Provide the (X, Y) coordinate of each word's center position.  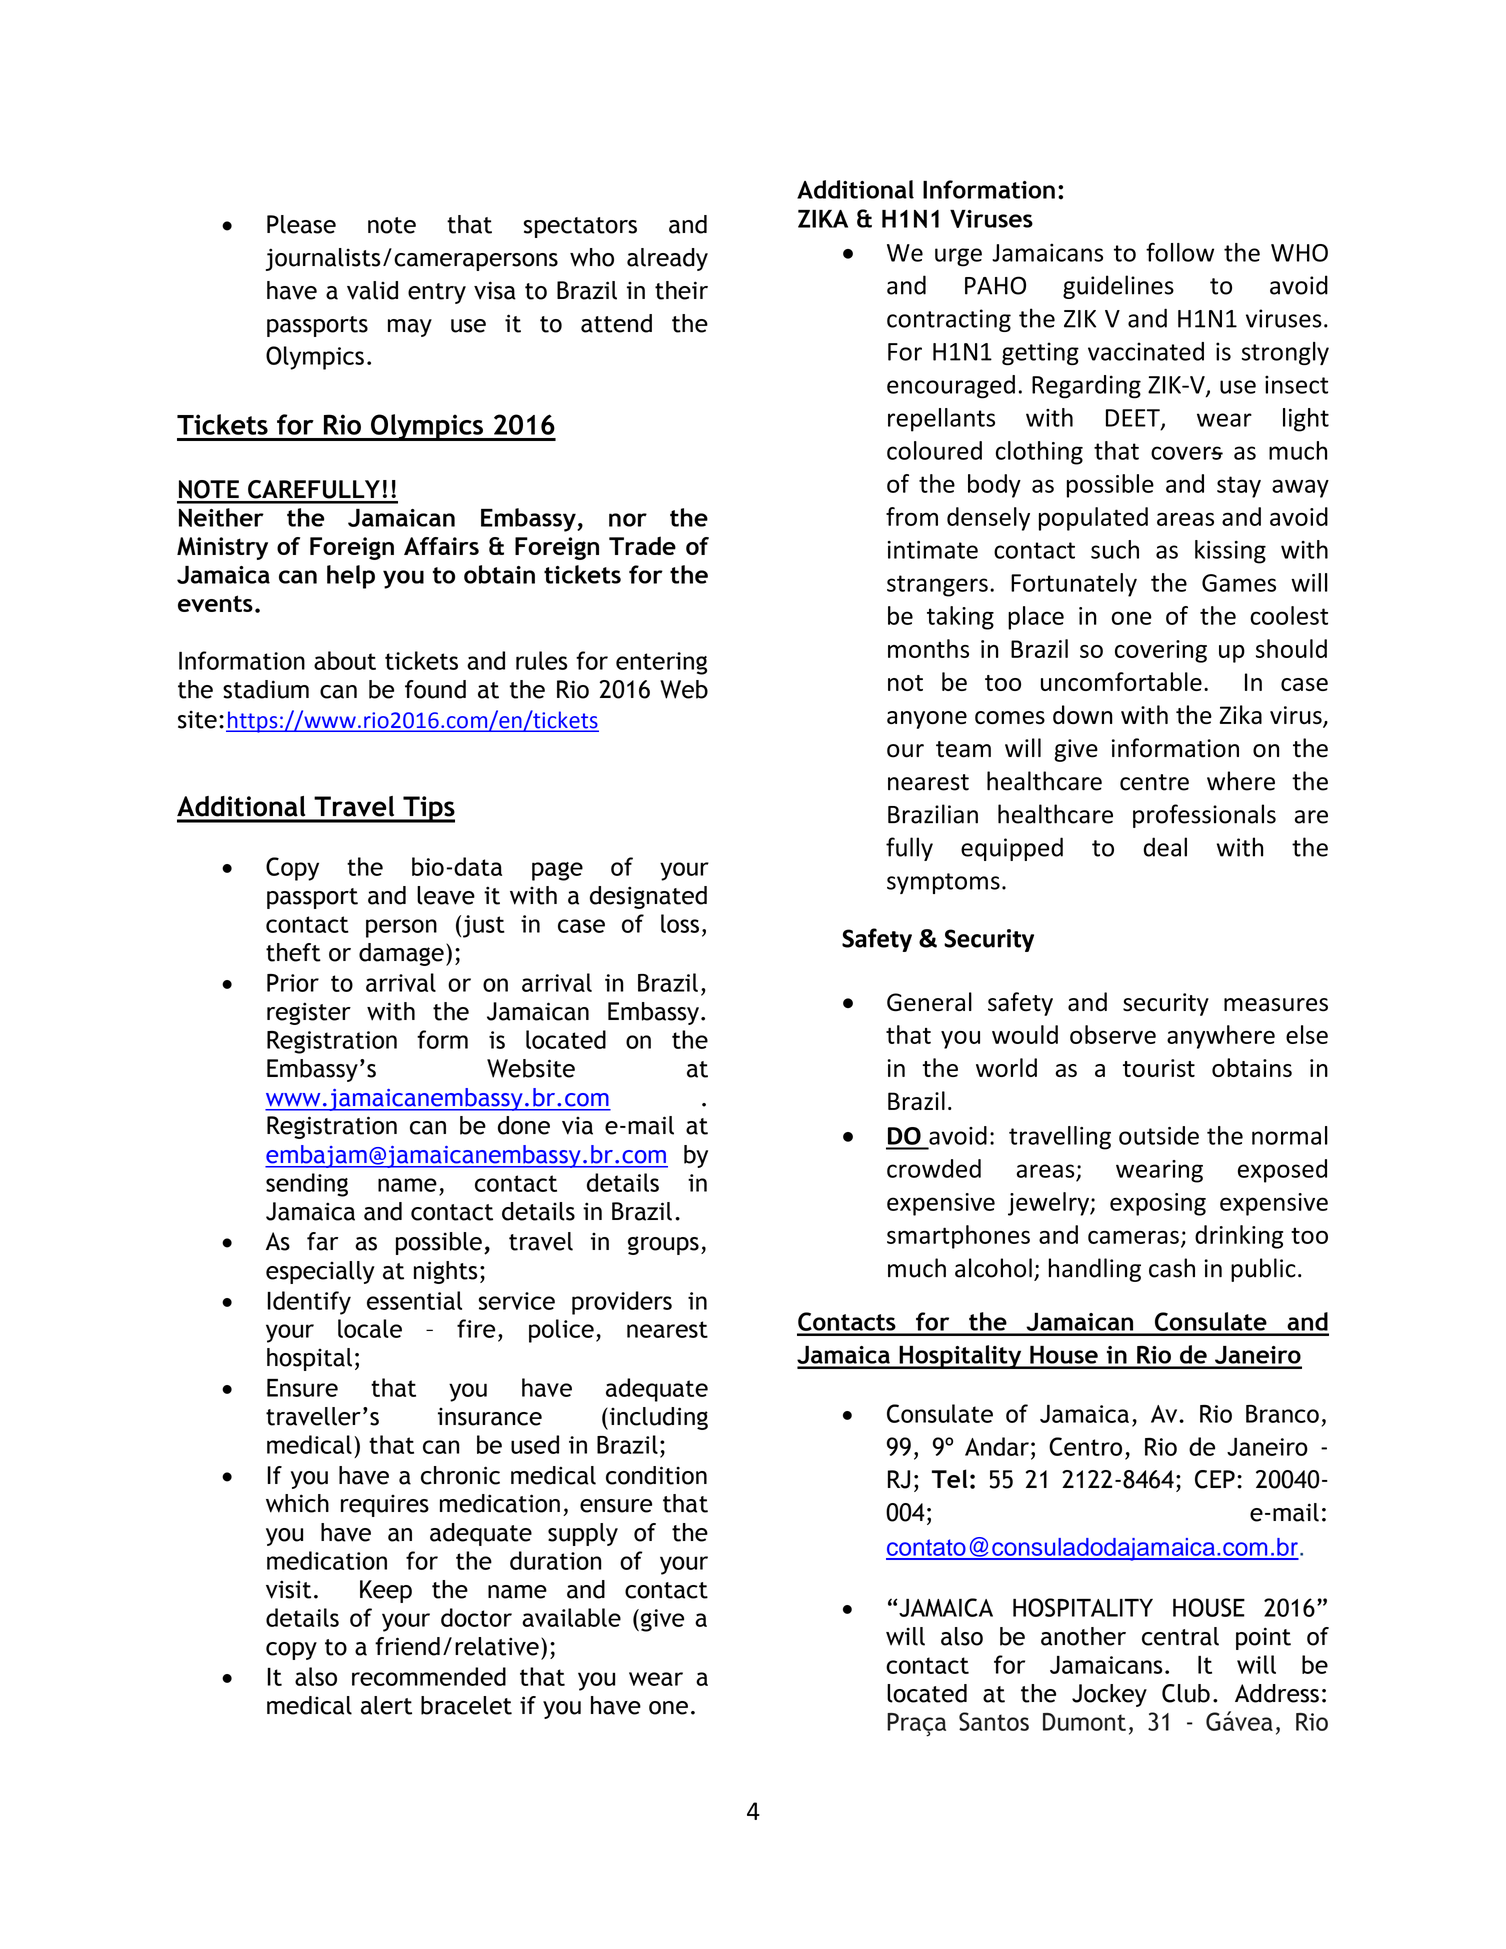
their (681, 290)
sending (307, 1185)
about (345, 660)
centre (1154, 782)
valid (372, 290)
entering (661, 663)
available (571, 1617)
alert (386, 1705)
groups (663, 1245)
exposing (1158, 1204)
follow (1180, 252)
